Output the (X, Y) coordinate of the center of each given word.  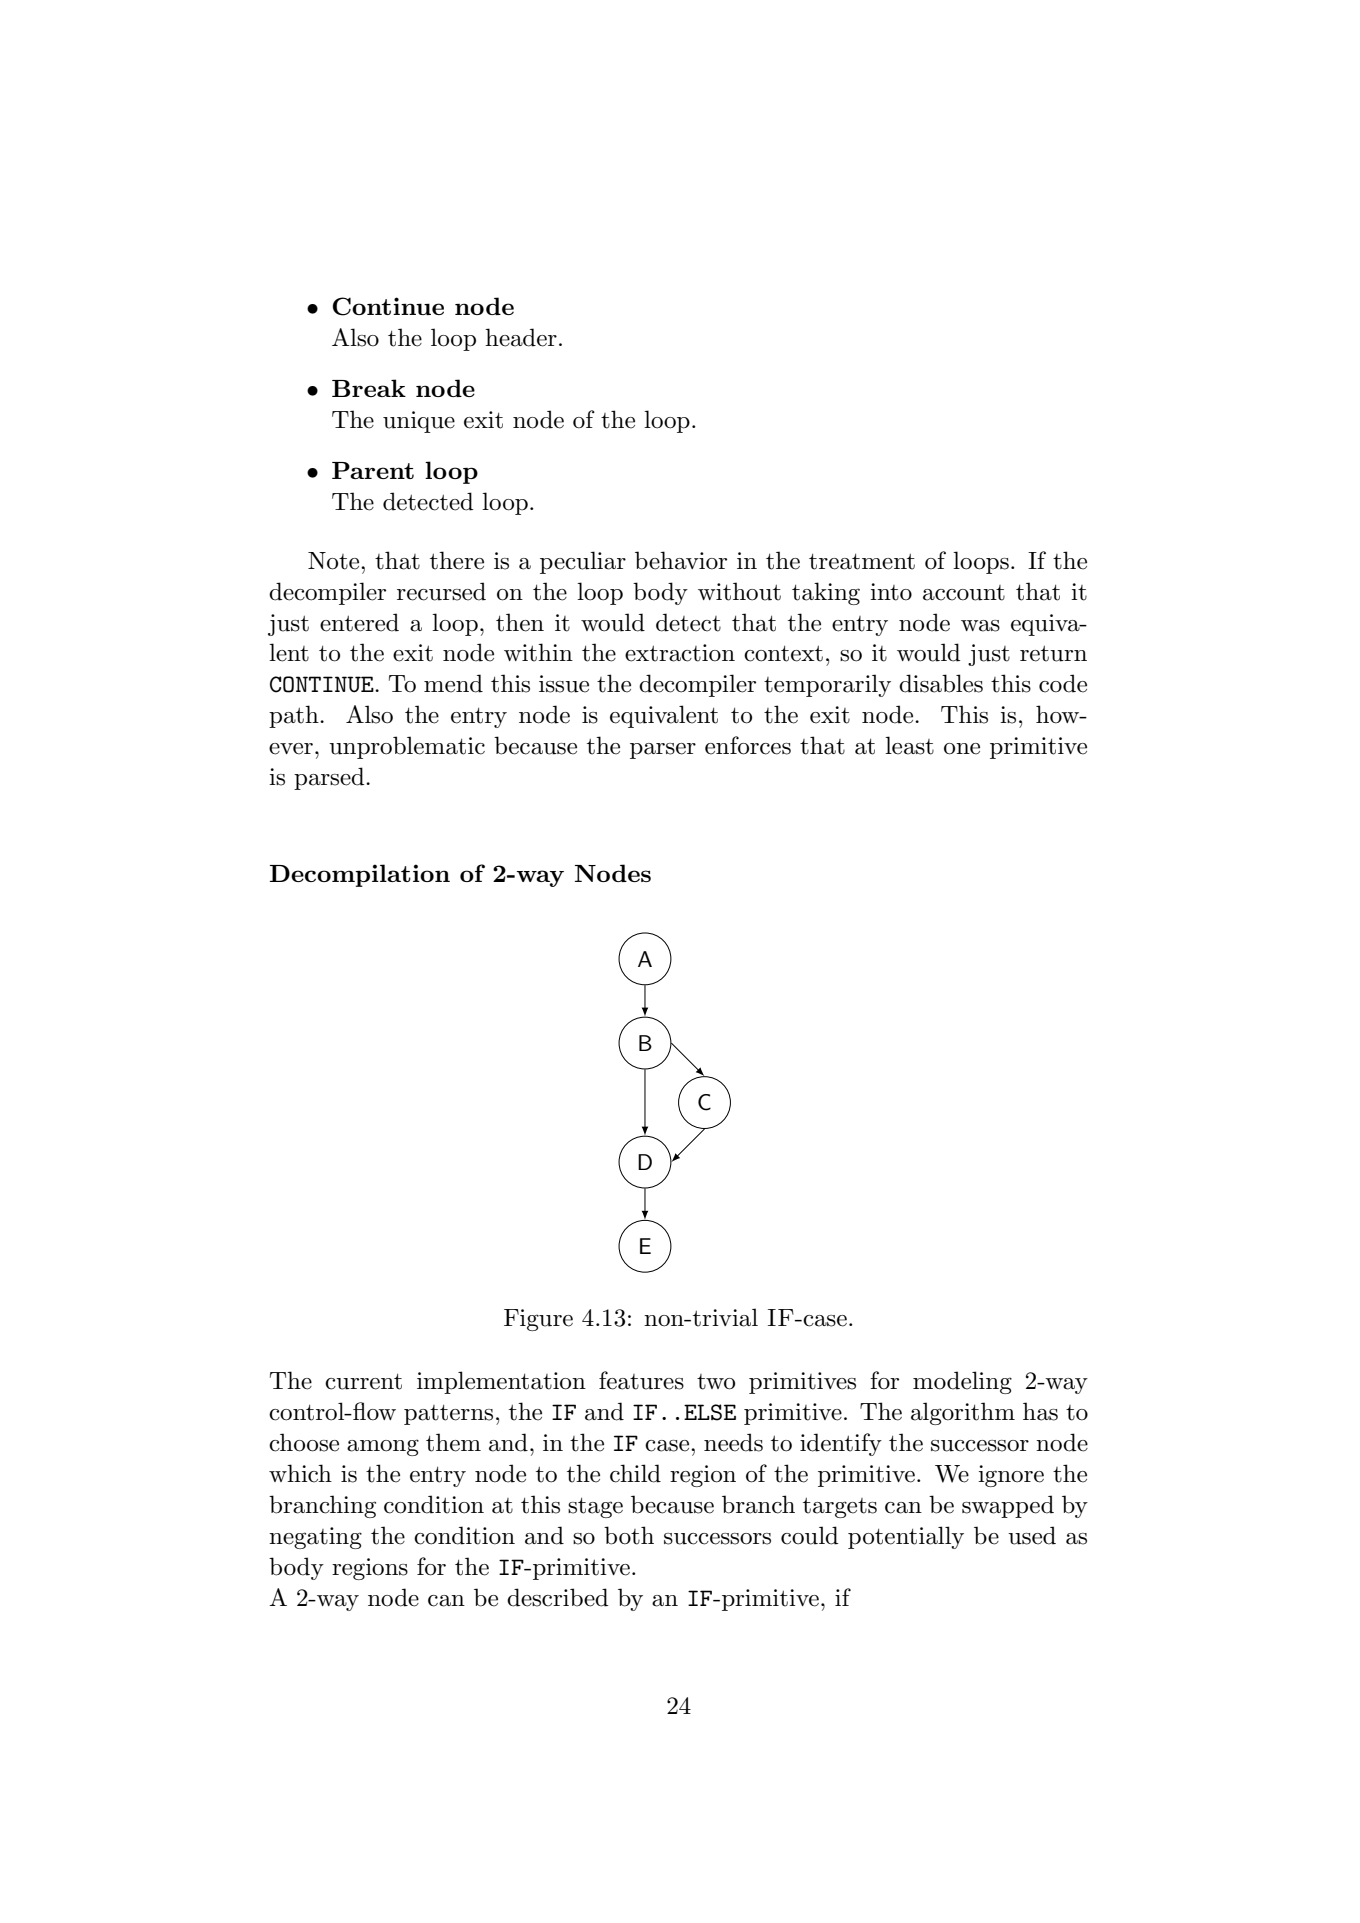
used (1032, 1535)
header (521, 337)
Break (369, 388)
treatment (862, 561)
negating (315, 1538)
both (629, 1535)
